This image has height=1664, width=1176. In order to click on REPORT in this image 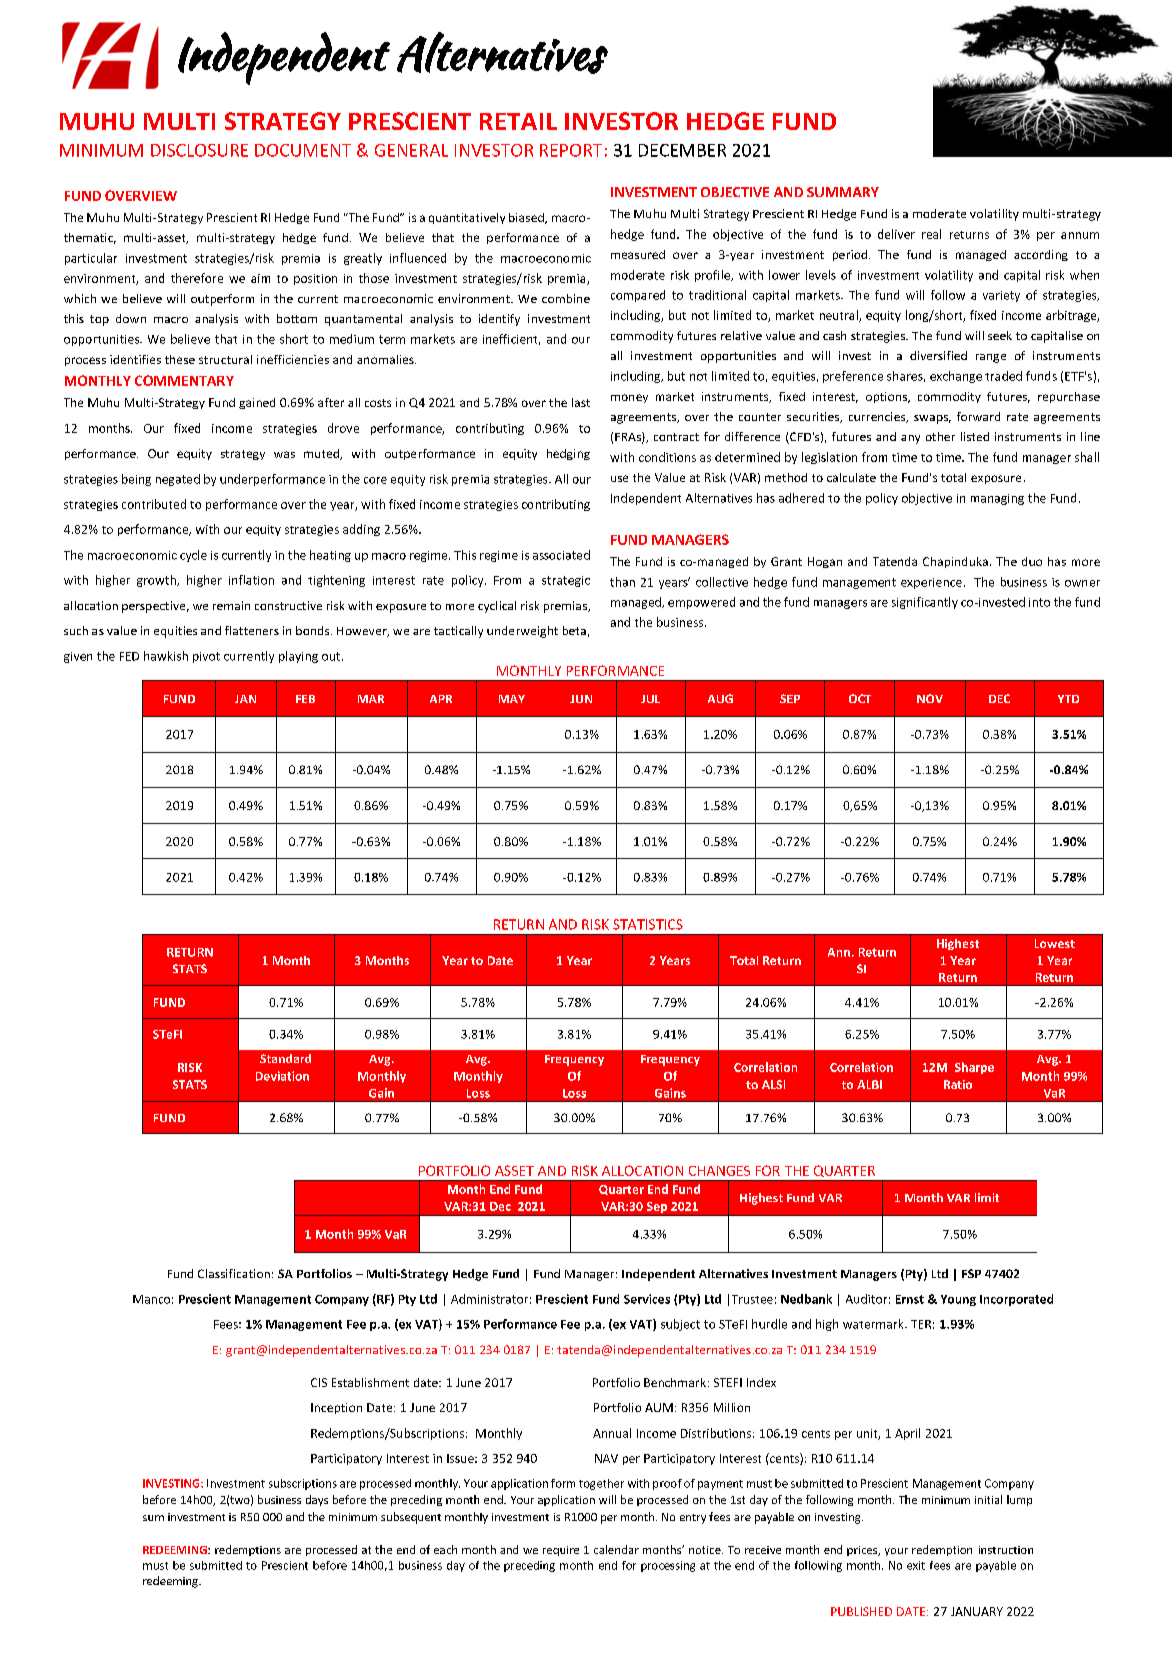, I will do `click(571, 150)`.
